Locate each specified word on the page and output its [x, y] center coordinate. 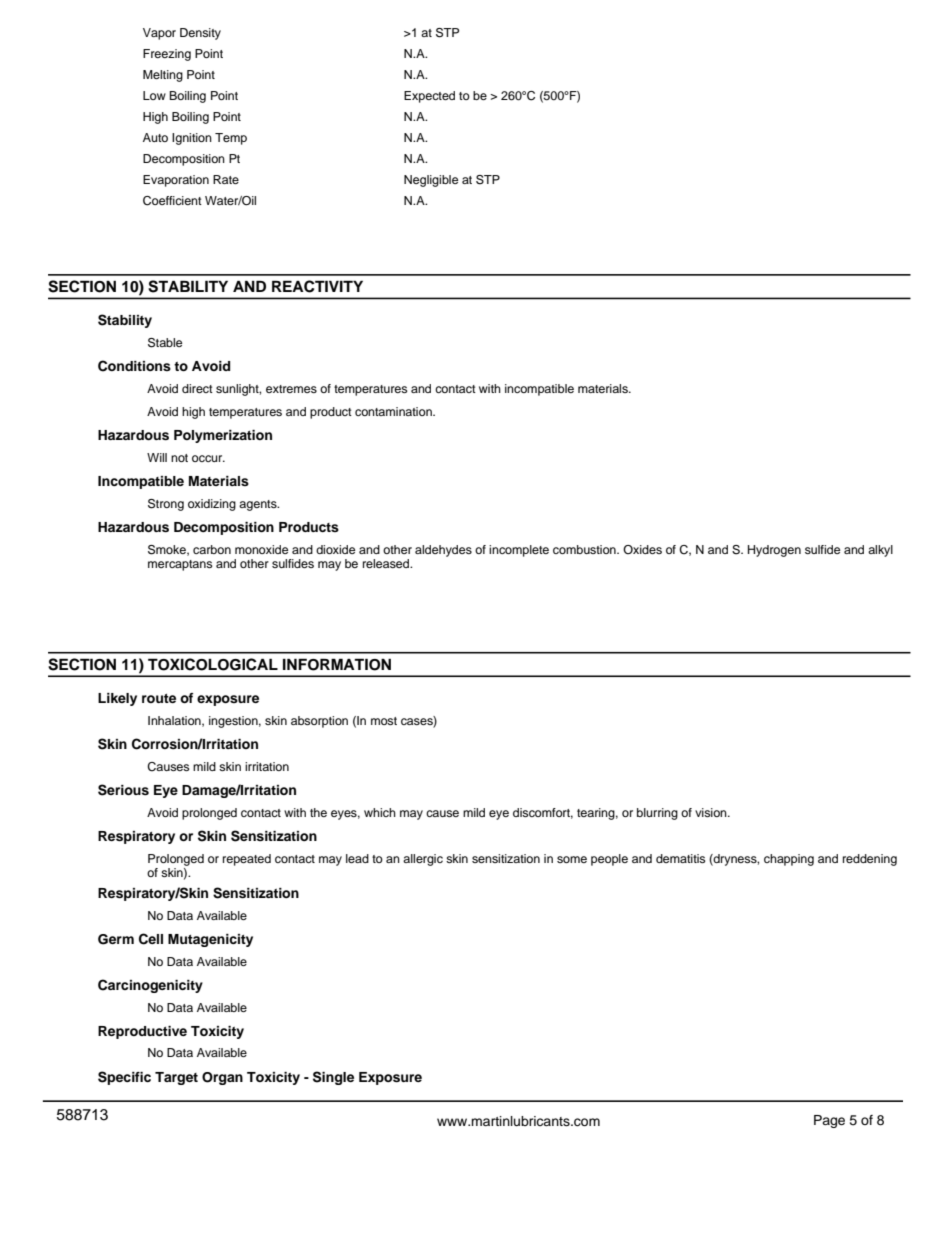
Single [333, 1078]
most [384, 721]
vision [712, 812]
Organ [222, 1078]
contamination [394, 411]
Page [829, 1121]
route [159, 698]
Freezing [167, 55]
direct [197, 388]
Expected [429, 97]
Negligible [431, 181]
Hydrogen [774, 551]
